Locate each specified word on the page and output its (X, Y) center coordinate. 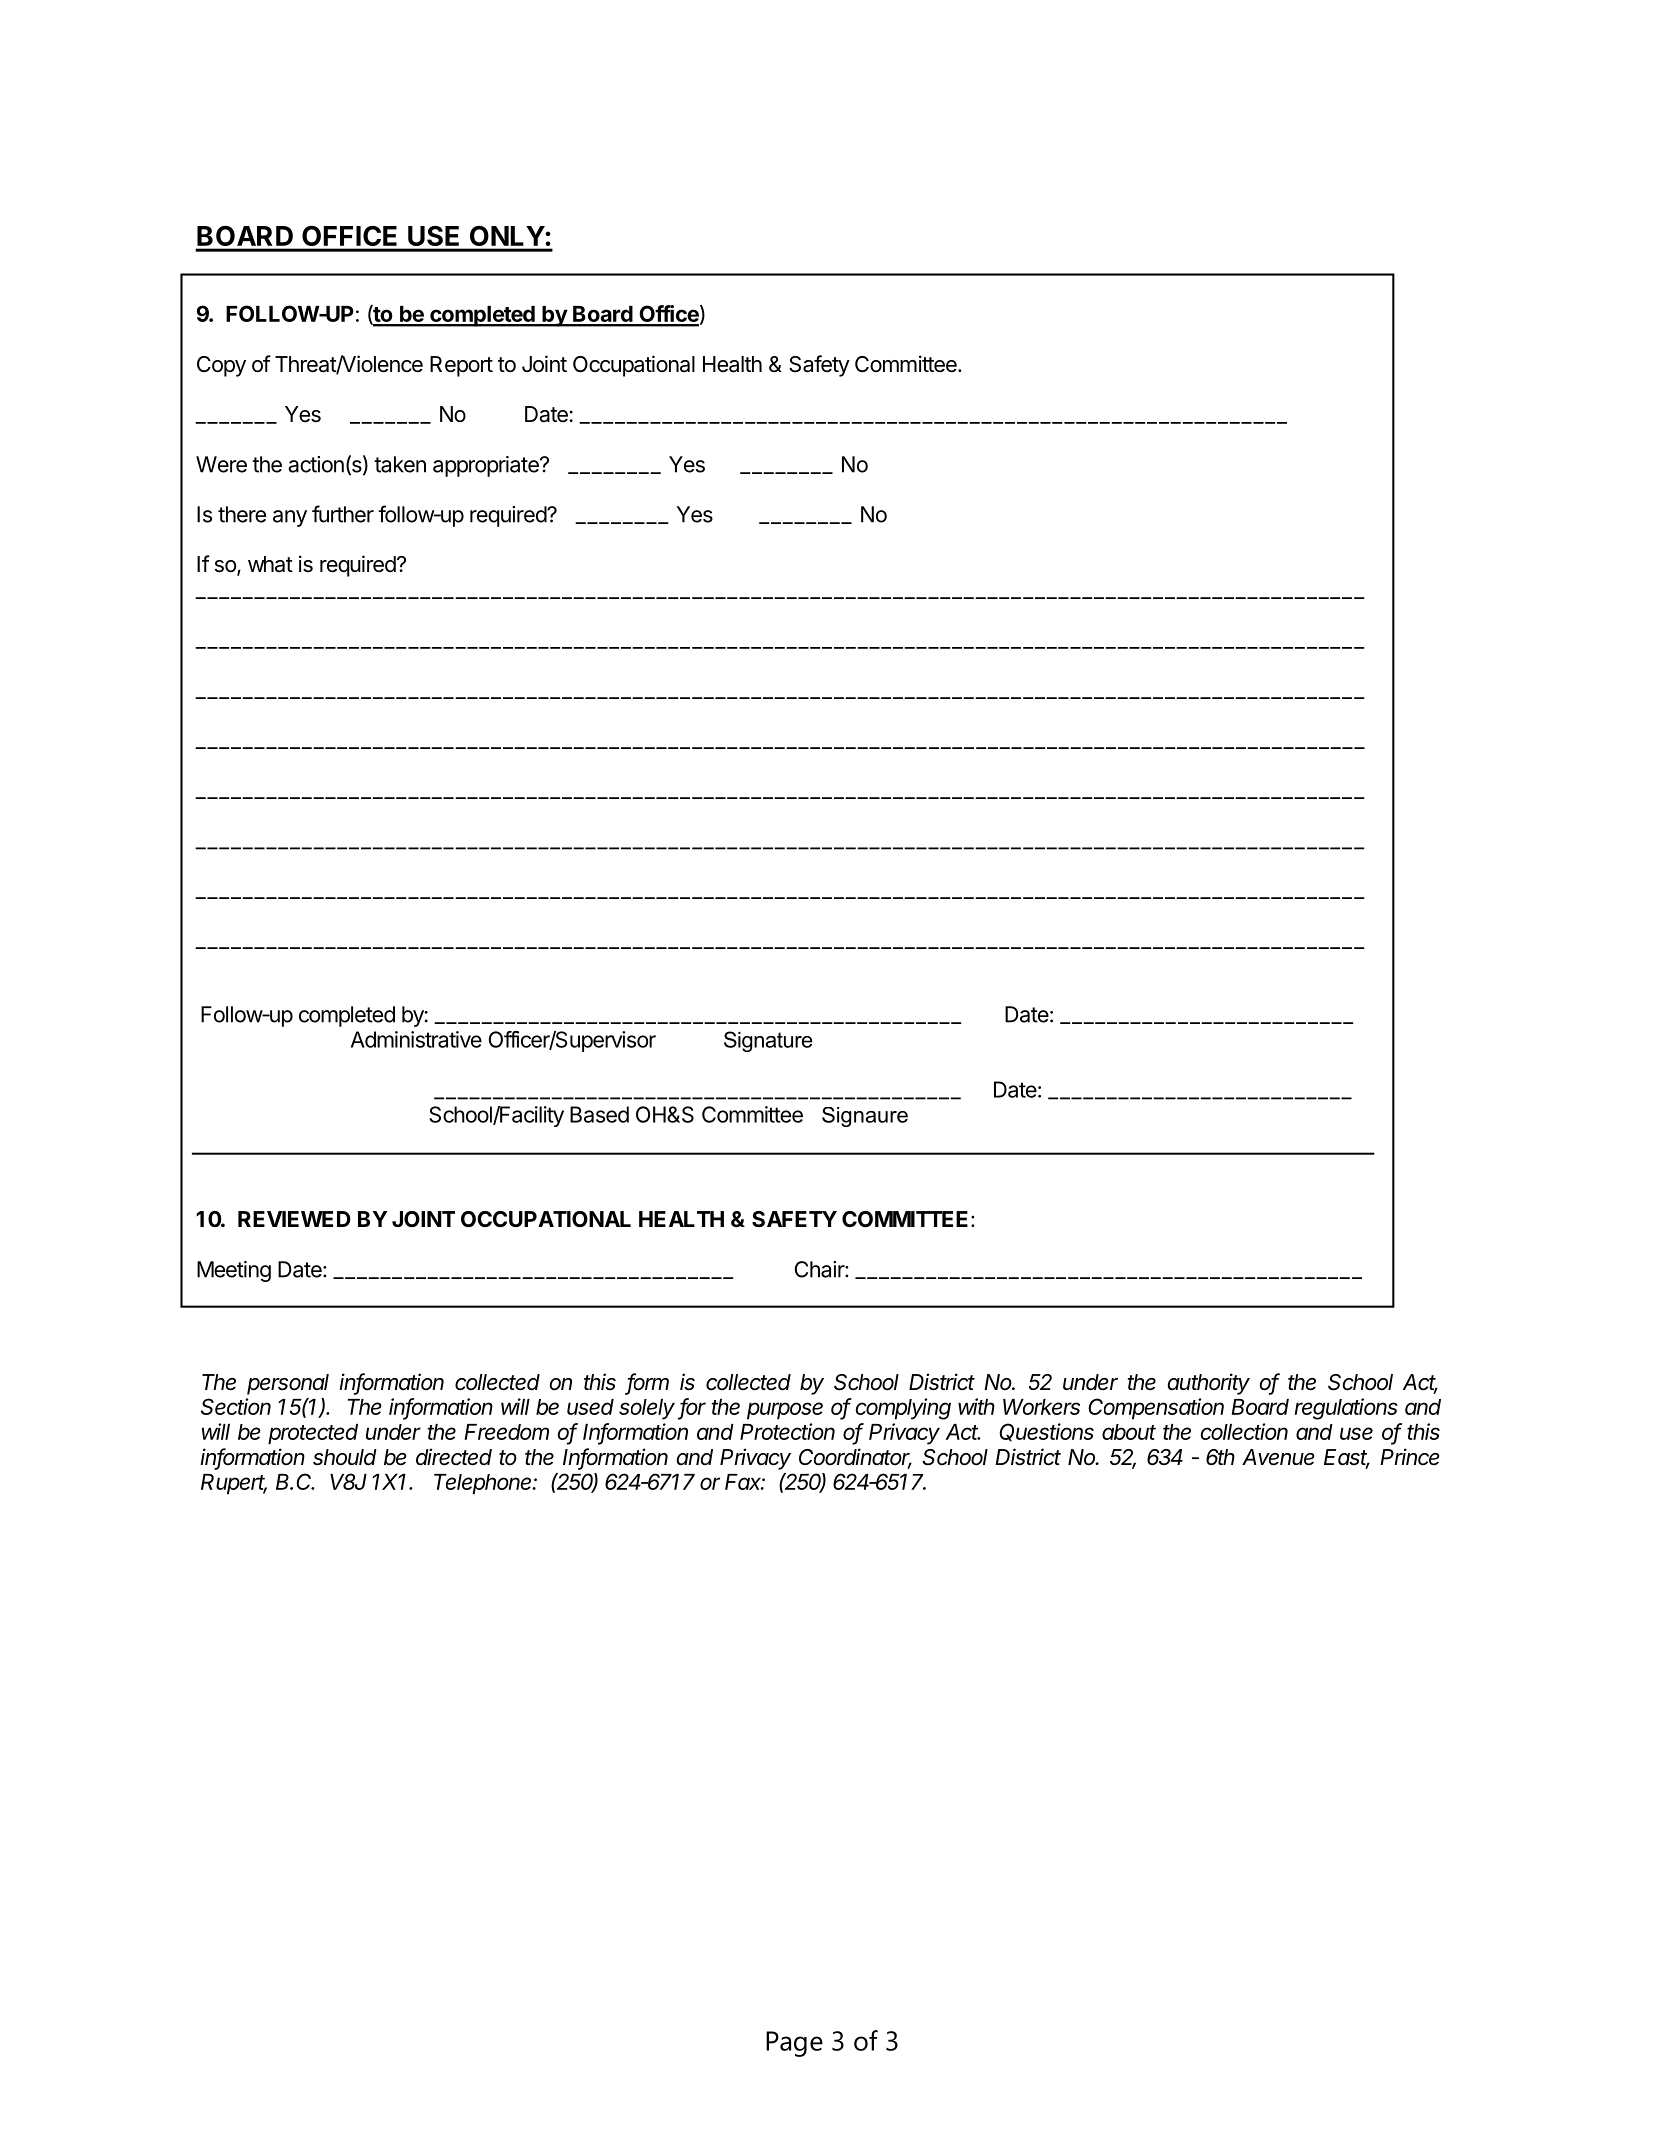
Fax (745, 1482)
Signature (768, 1041)
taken (400, 464)
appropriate (487, 466)
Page (794, 2044)
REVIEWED (294, 1219)
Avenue (1278, 1457)
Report (461, 366)
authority (1209, 1384)
